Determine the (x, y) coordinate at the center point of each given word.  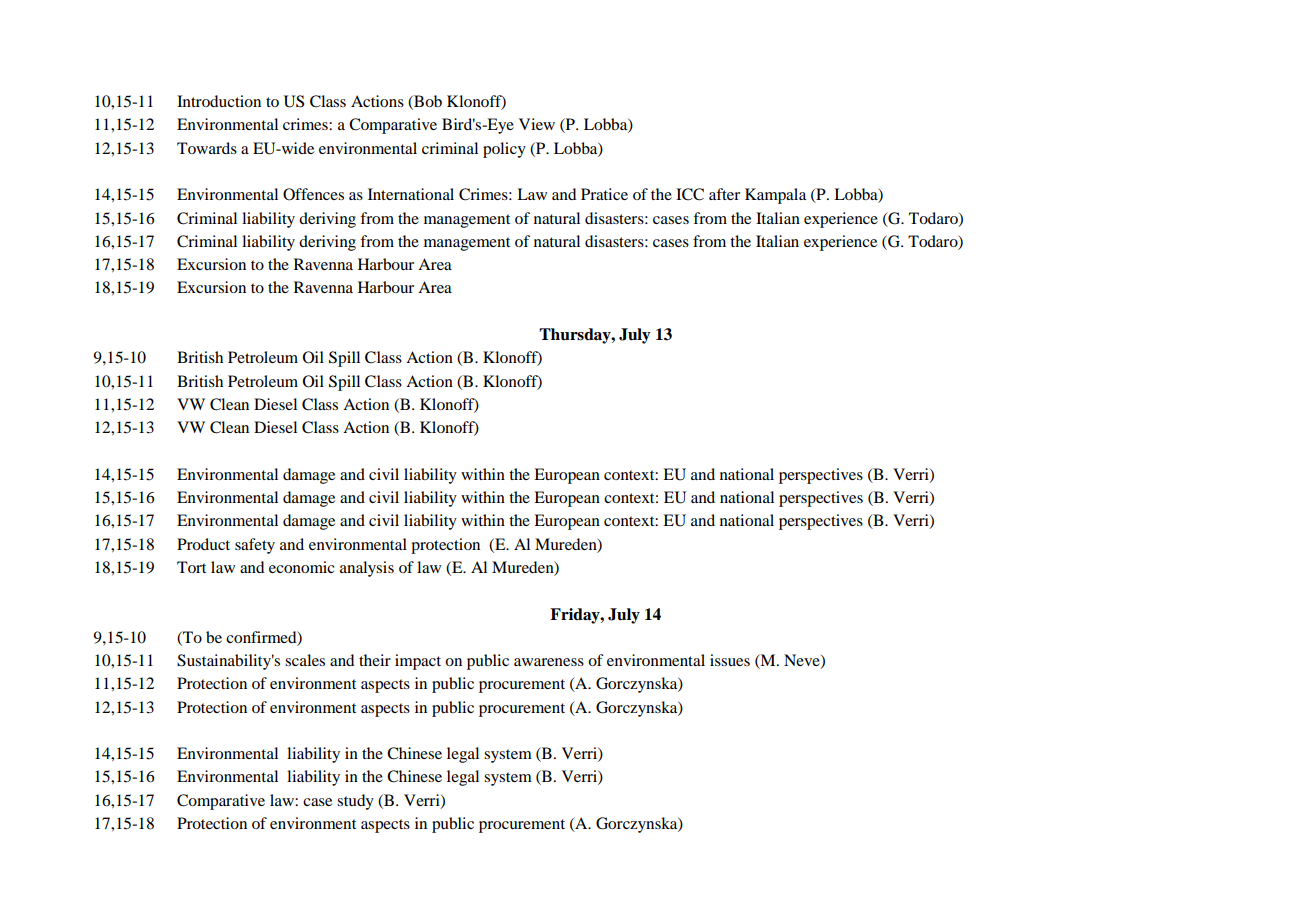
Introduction (219, 101)
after (724, 194)
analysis (367, 569)
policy (504, 150)
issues (730, 660)
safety (255, 546)
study (355, 802)
